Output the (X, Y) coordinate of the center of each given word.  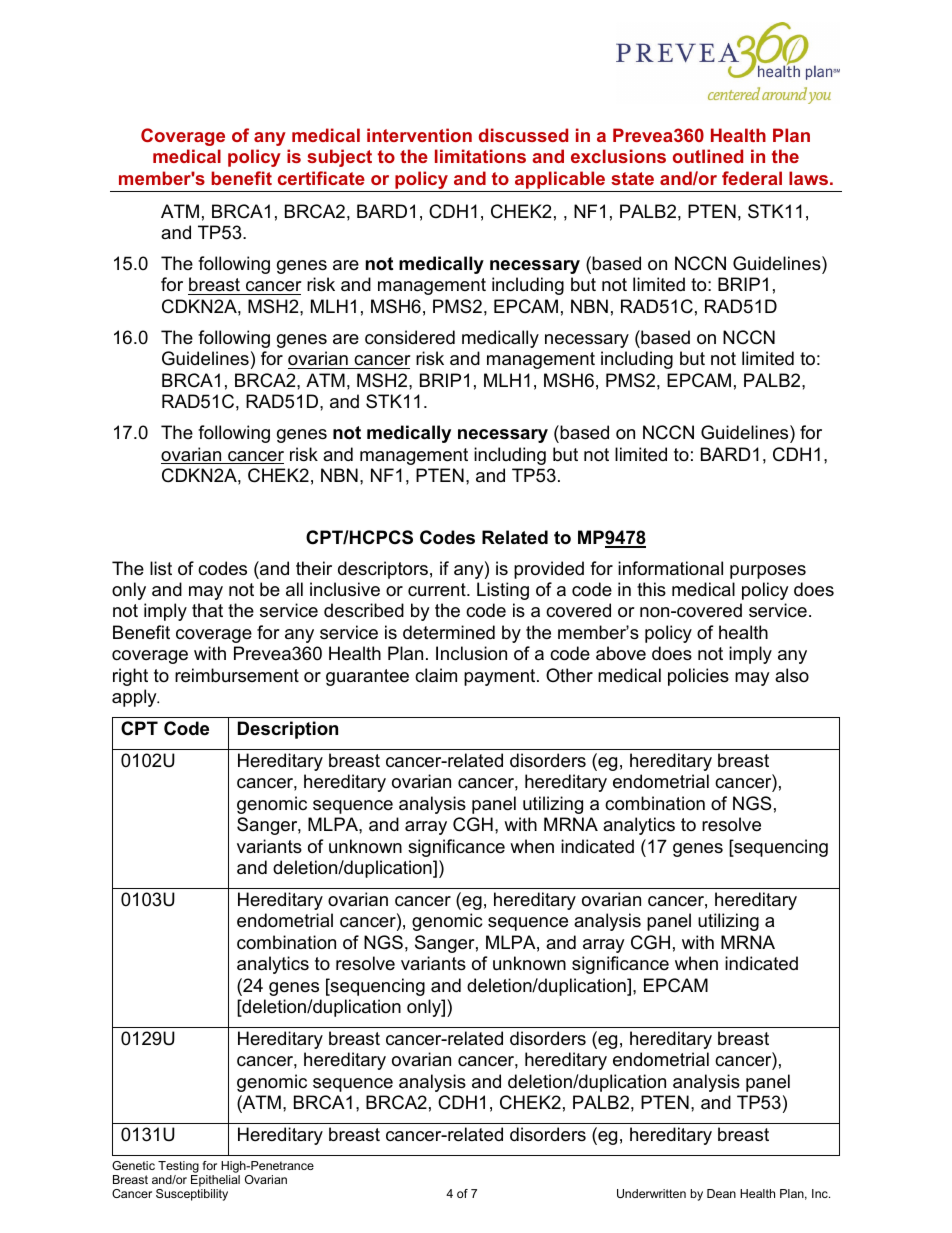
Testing (178, 1167)
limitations (480, 156)
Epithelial (215, 1181)
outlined (708, 156)
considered (410, 337)
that (207, 610)
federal (752, 178)
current (438, 590)
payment (501, 677)
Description (288, 730)
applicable (560, 180)
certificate (321, 178)
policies (698, 677)
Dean (721, 1193)
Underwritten (651, 1193)
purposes (768, 572)
